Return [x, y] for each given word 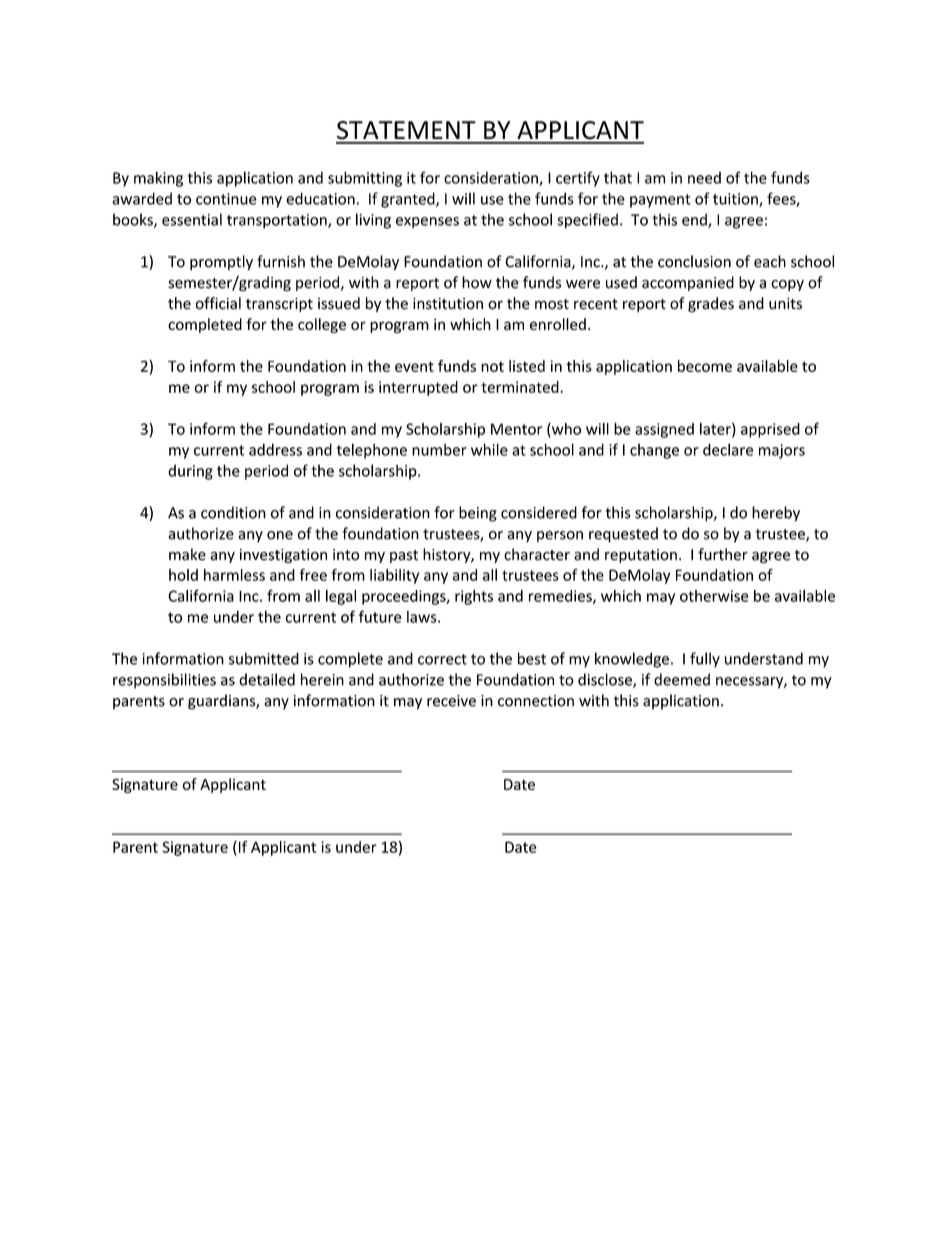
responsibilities [164, 681]
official [218, 303]
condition [233, 512]
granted [409, 200]
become [705, 366]
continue [226, 199]
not [492, 366]
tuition [736, 200]
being [478, 514]
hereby [776, 514]
